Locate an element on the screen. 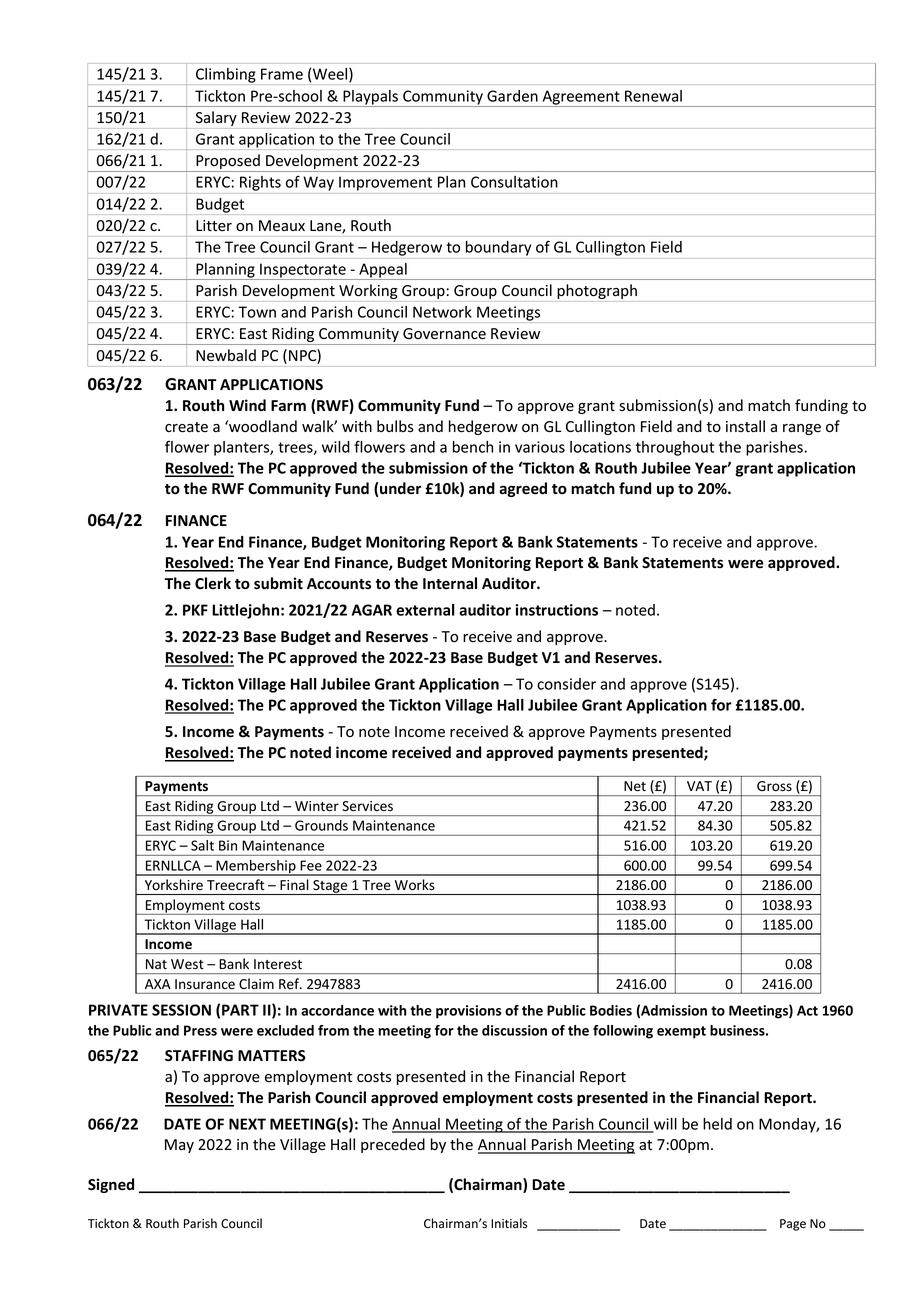 The width and height of the screenshot is (924, 1307). May is located at coordinates (179, 1146).
